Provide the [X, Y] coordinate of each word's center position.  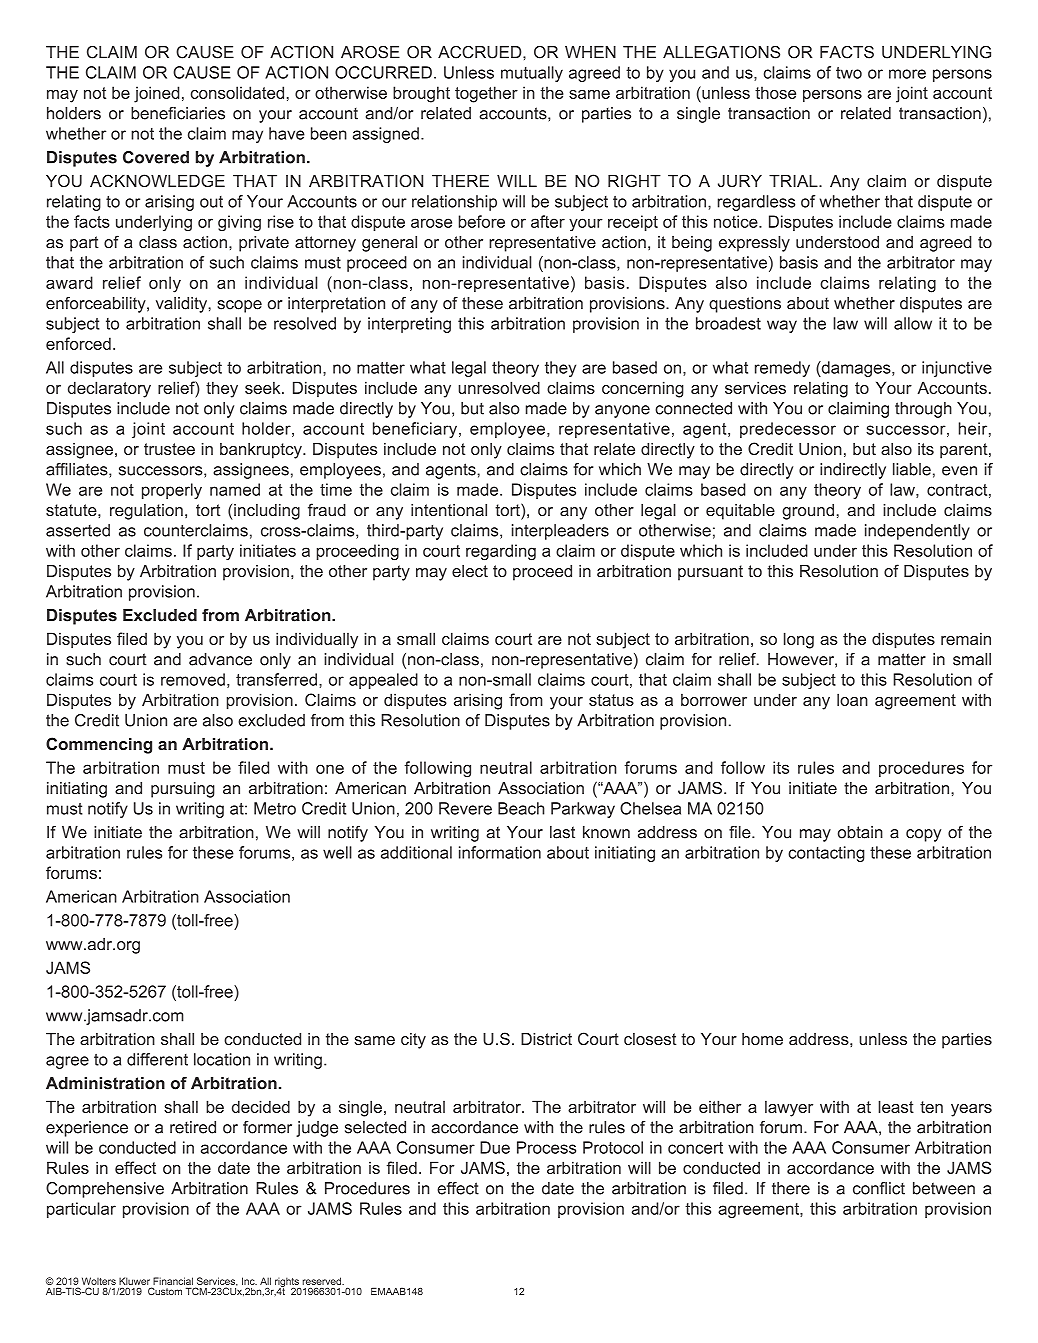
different [157, 1059]
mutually [532, 74]
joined [156, 94]
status [611, 700]
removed [193, 679]
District [546, 1039]
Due [495, 1147]
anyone [622, 411]
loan [852, 699]
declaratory [109, 389]
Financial [173, 1281]
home [762, 1039]
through [923, 410]
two [849, 73]
